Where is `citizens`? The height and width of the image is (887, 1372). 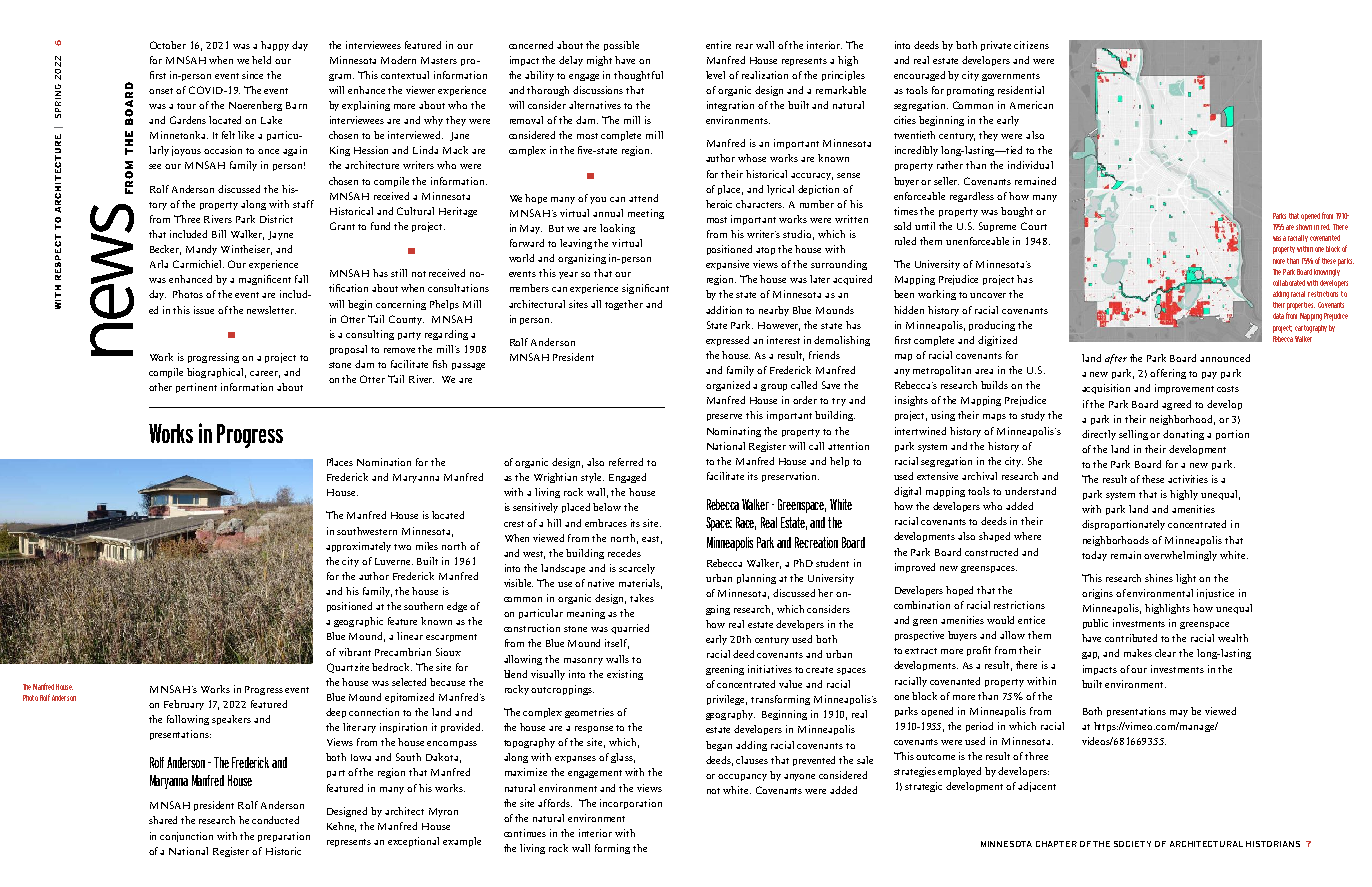
citizens is located at coordinates (1031, 45).
